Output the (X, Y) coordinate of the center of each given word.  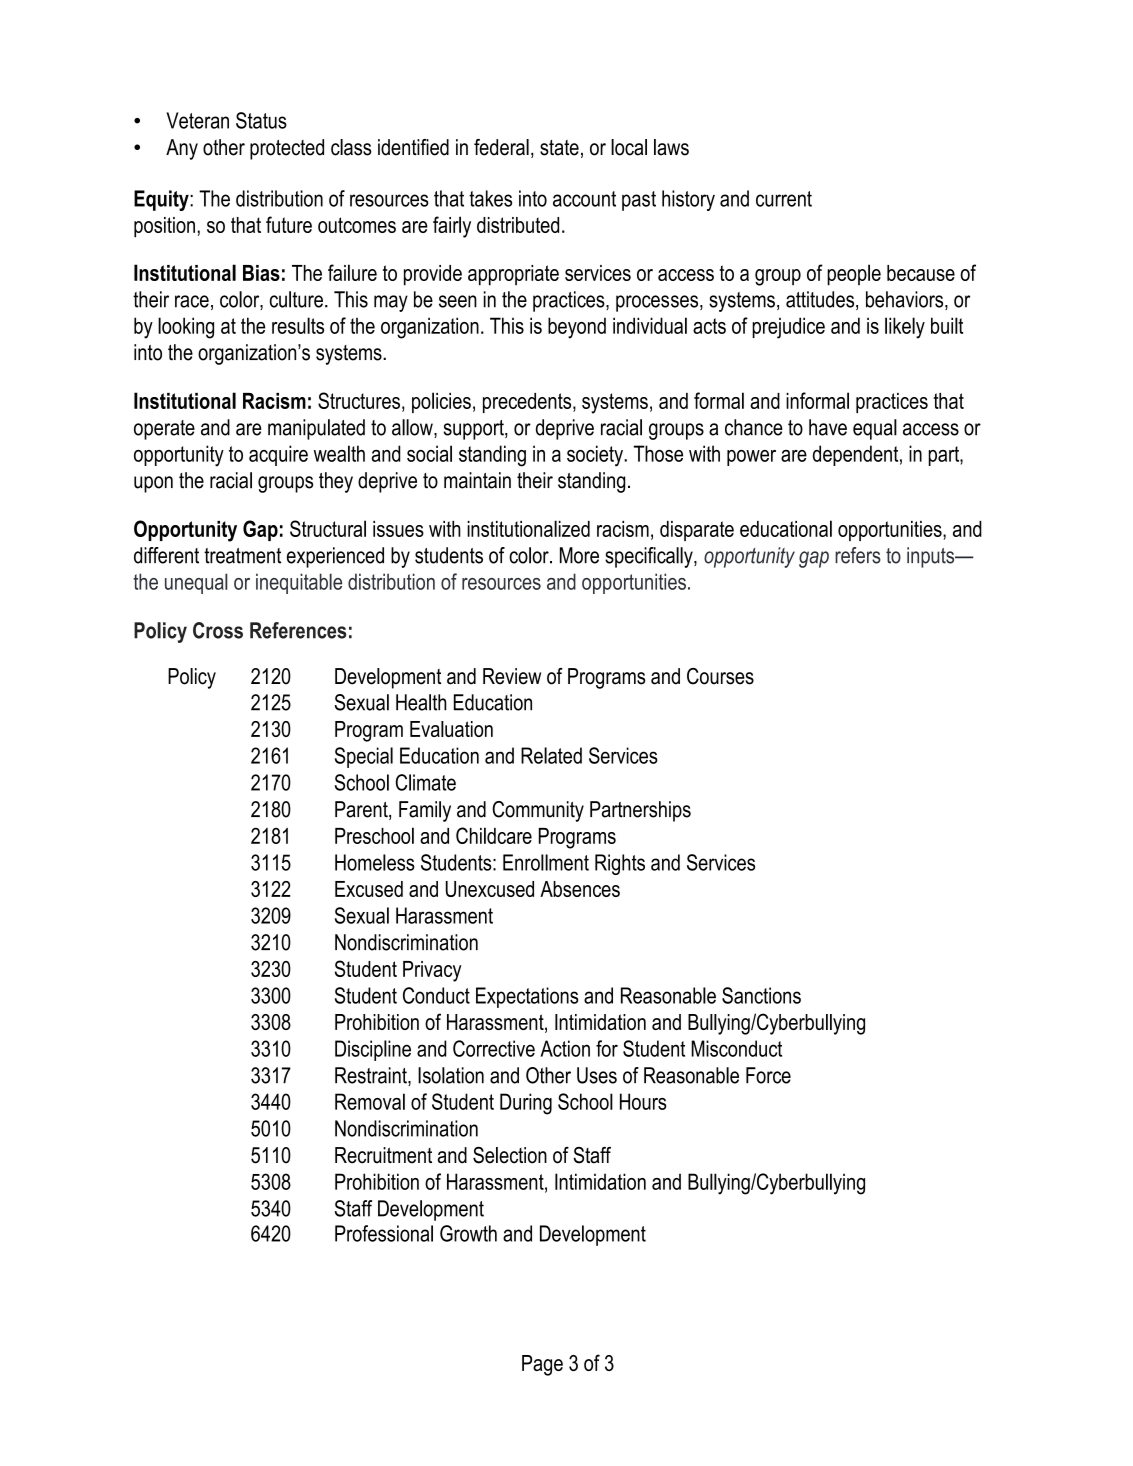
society (596, 456)
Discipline (373, 1050)
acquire (278, 455)
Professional (384, 1233)
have (828, 427)
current (784, 199)
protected (287, 149)
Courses (720, 676)
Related (551, 755)
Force (768, 1075)
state (559, 148)
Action (565, 1048)
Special (364, 757)
